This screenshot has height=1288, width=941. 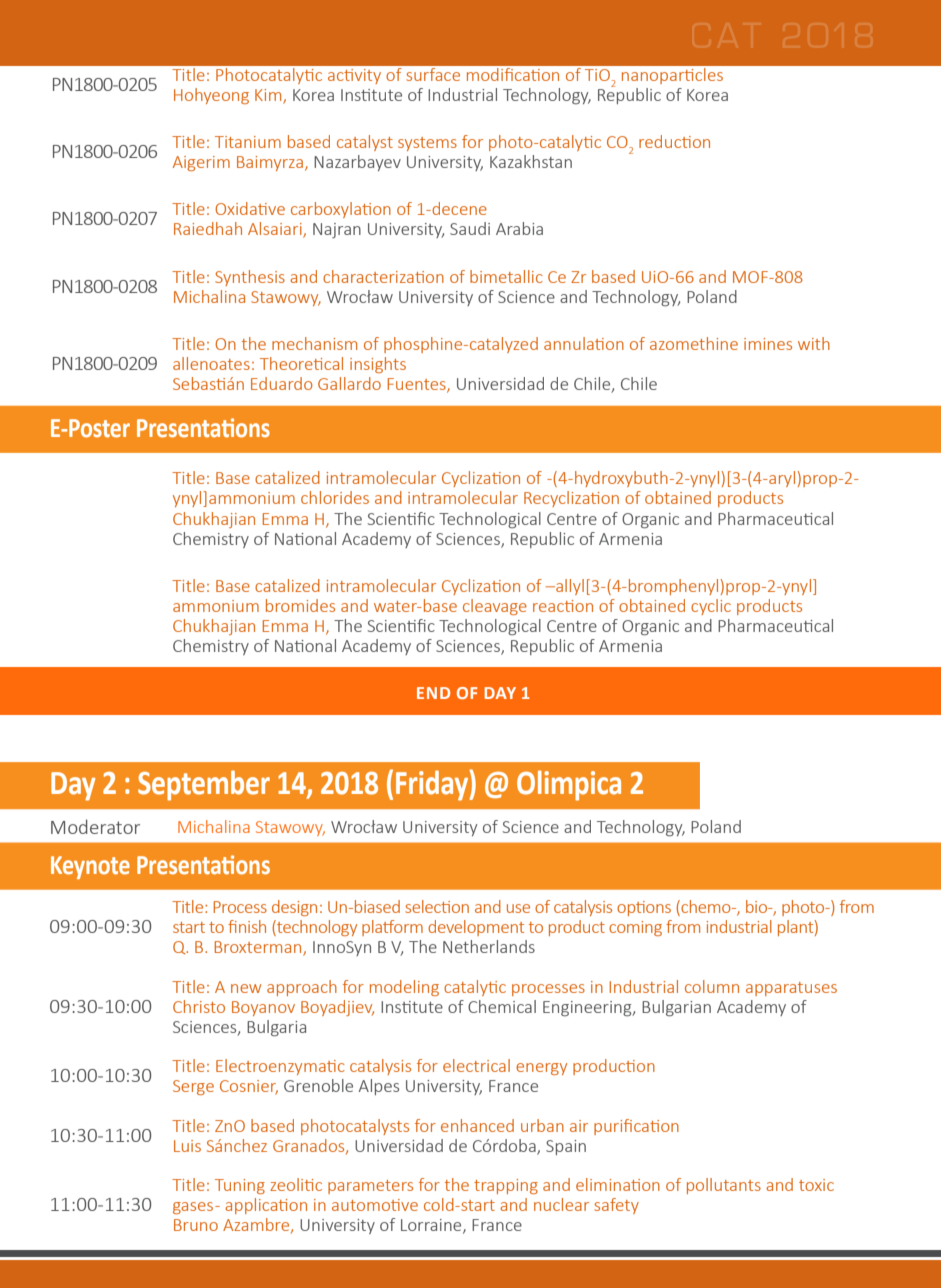 What do you see at coordinates (711, 607) in the screenshot?
I see `cyclic` at bounding box center [711, 607].
